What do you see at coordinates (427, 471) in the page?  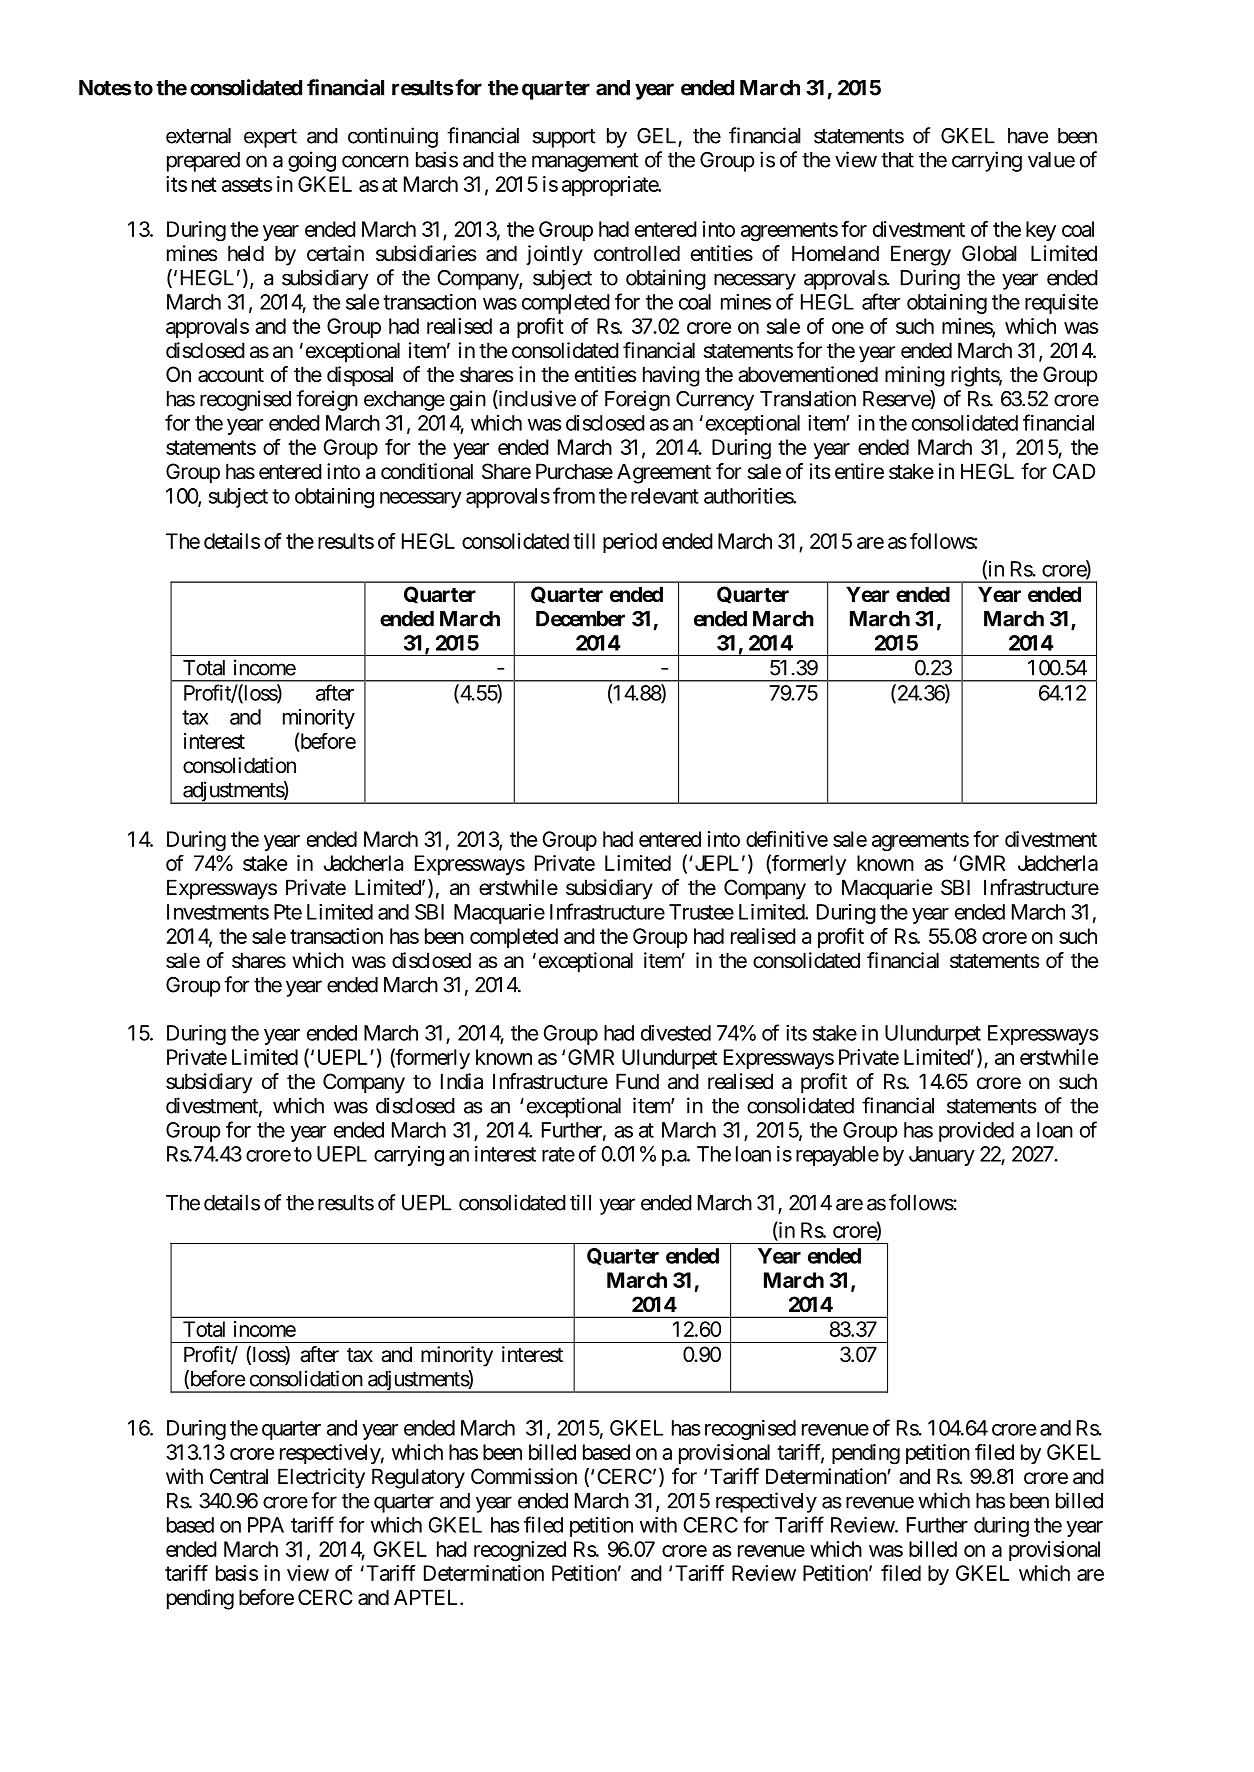 I see `conditional` at bounding box center [427, 471].
